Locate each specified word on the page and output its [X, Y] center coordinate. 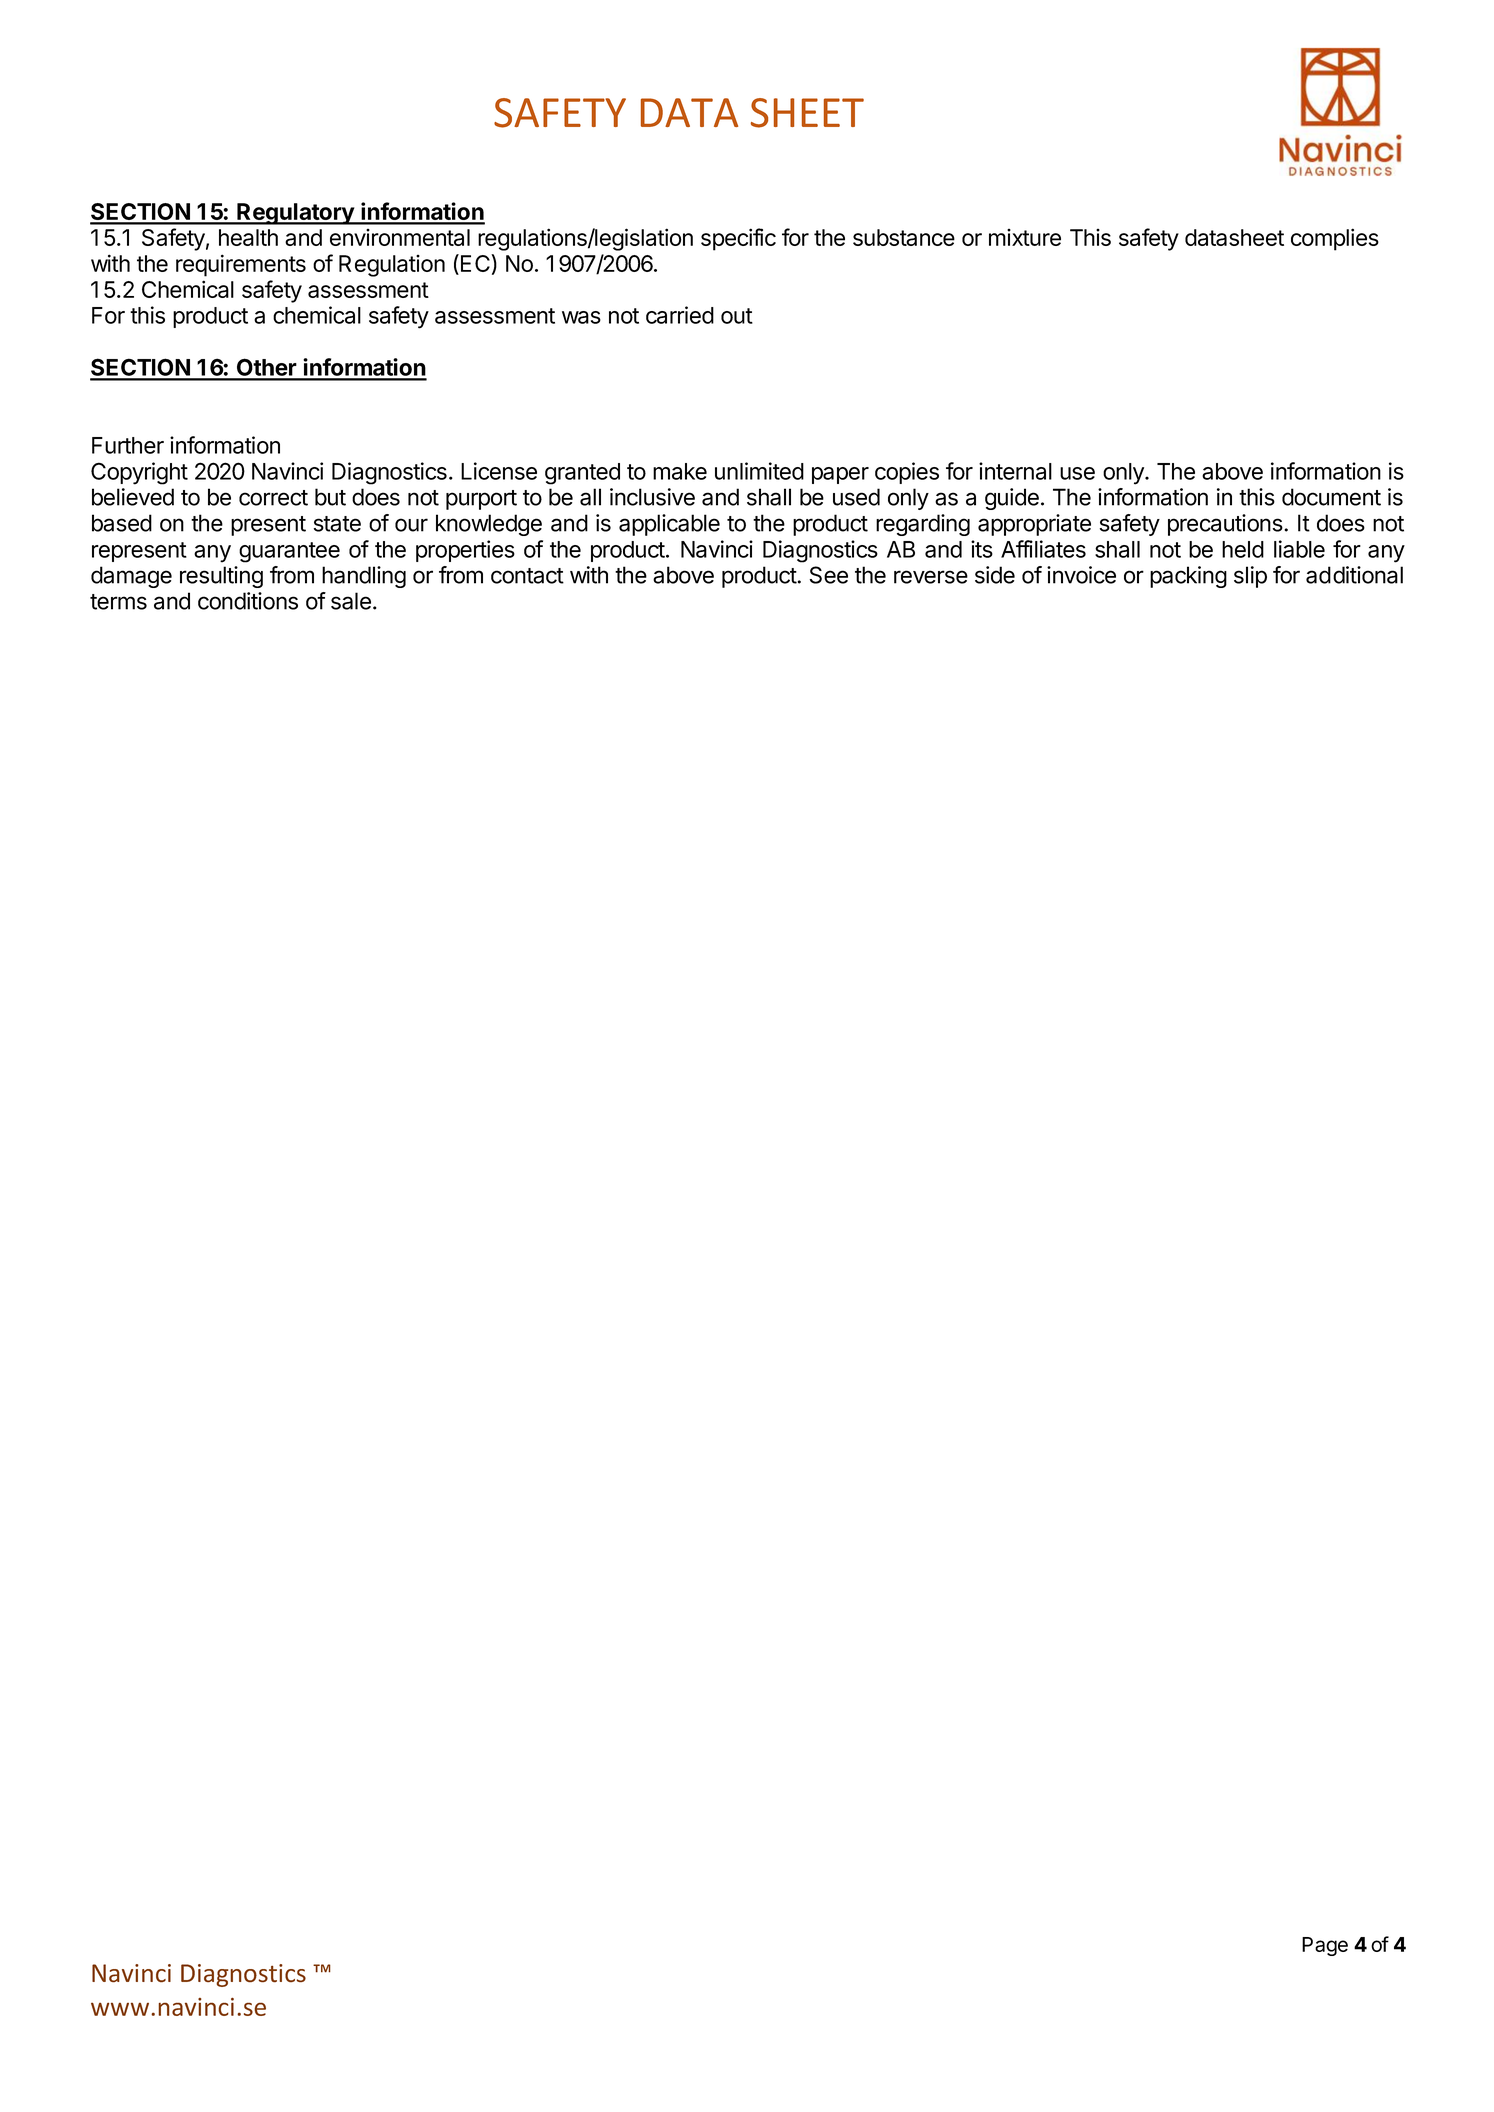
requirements [241, 265]
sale [351, 601]
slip [1250, 577]
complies [1335, 239]
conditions [248, 601]
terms [118, 602]
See [828, 575]
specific [738, 239]
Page [1325, 1946]
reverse [931, 577]
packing [1188, 577]
